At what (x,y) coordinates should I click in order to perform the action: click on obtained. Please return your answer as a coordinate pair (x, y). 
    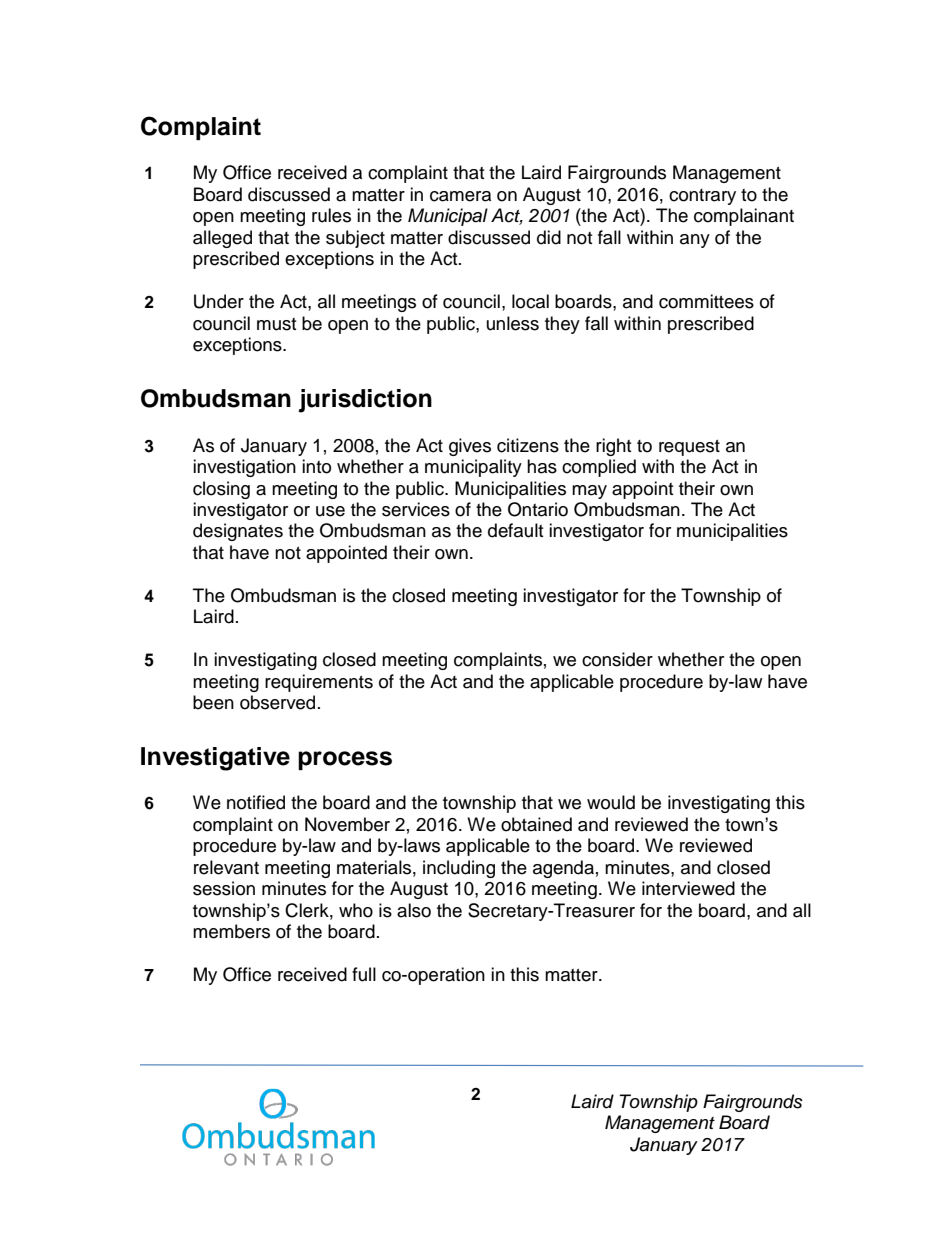
    Looking at the image, I should click on (536, 824).
